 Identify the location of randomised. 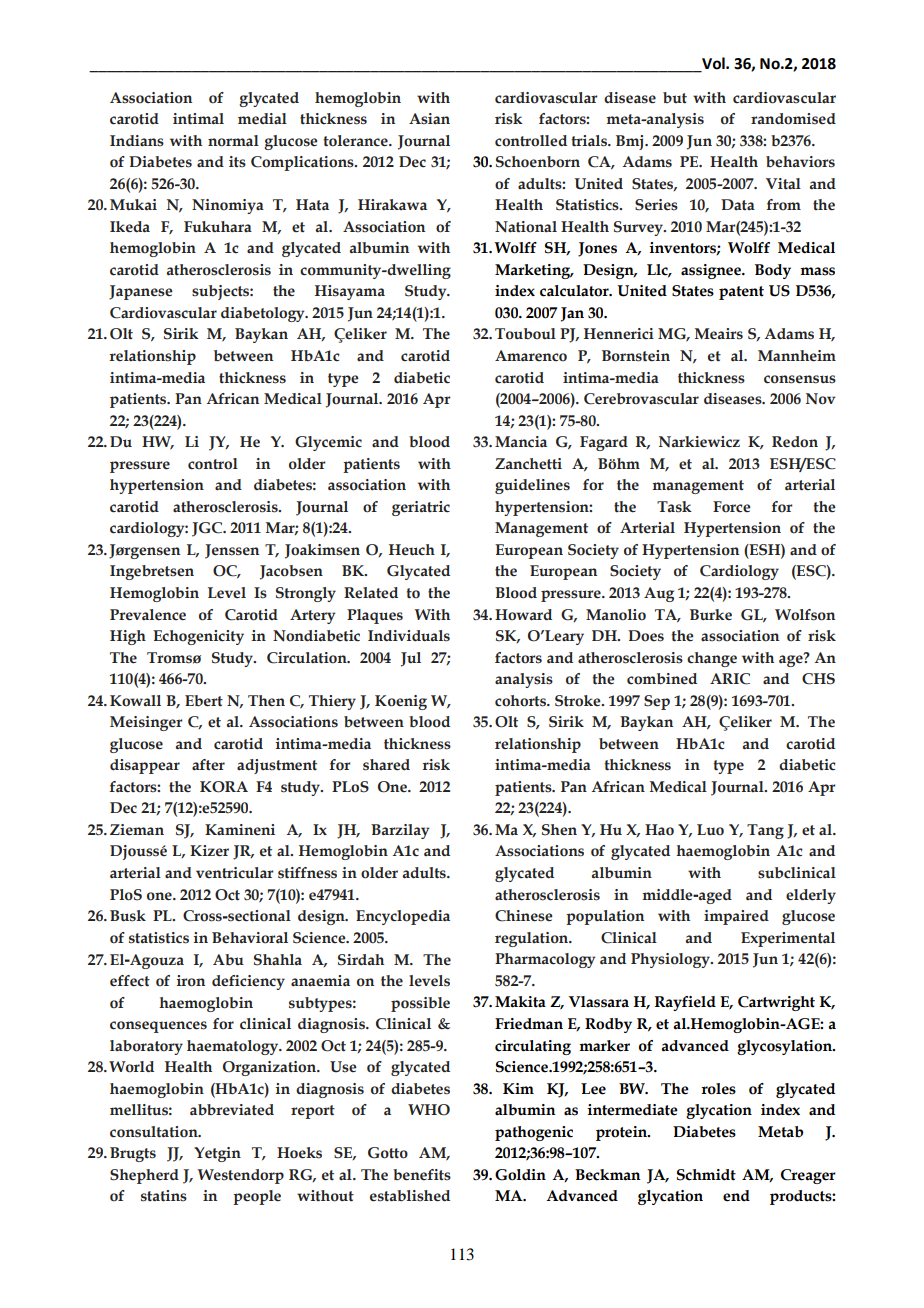
(793, 119).
